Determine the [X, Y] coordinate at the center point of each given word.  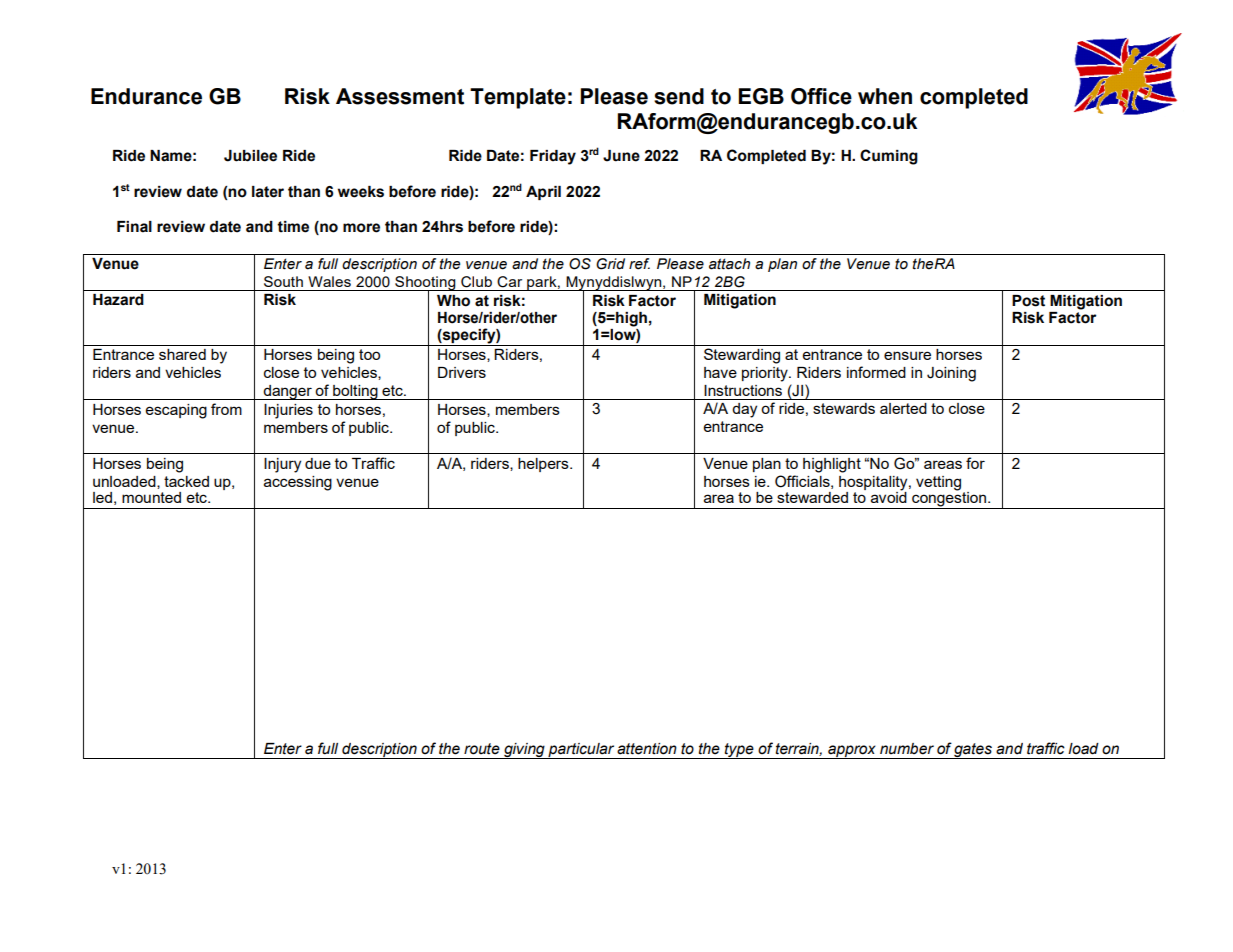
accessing [298, 483]
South [283, 281]
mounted [151, 497]
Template [518, 98]
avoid [889, 496]
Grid [610, 264]
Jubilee [250, 156]
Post [1028, 301]
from [226, 409]
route [482, 749]
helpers [544, 465]
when [885, 96]
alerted [903, 408]
